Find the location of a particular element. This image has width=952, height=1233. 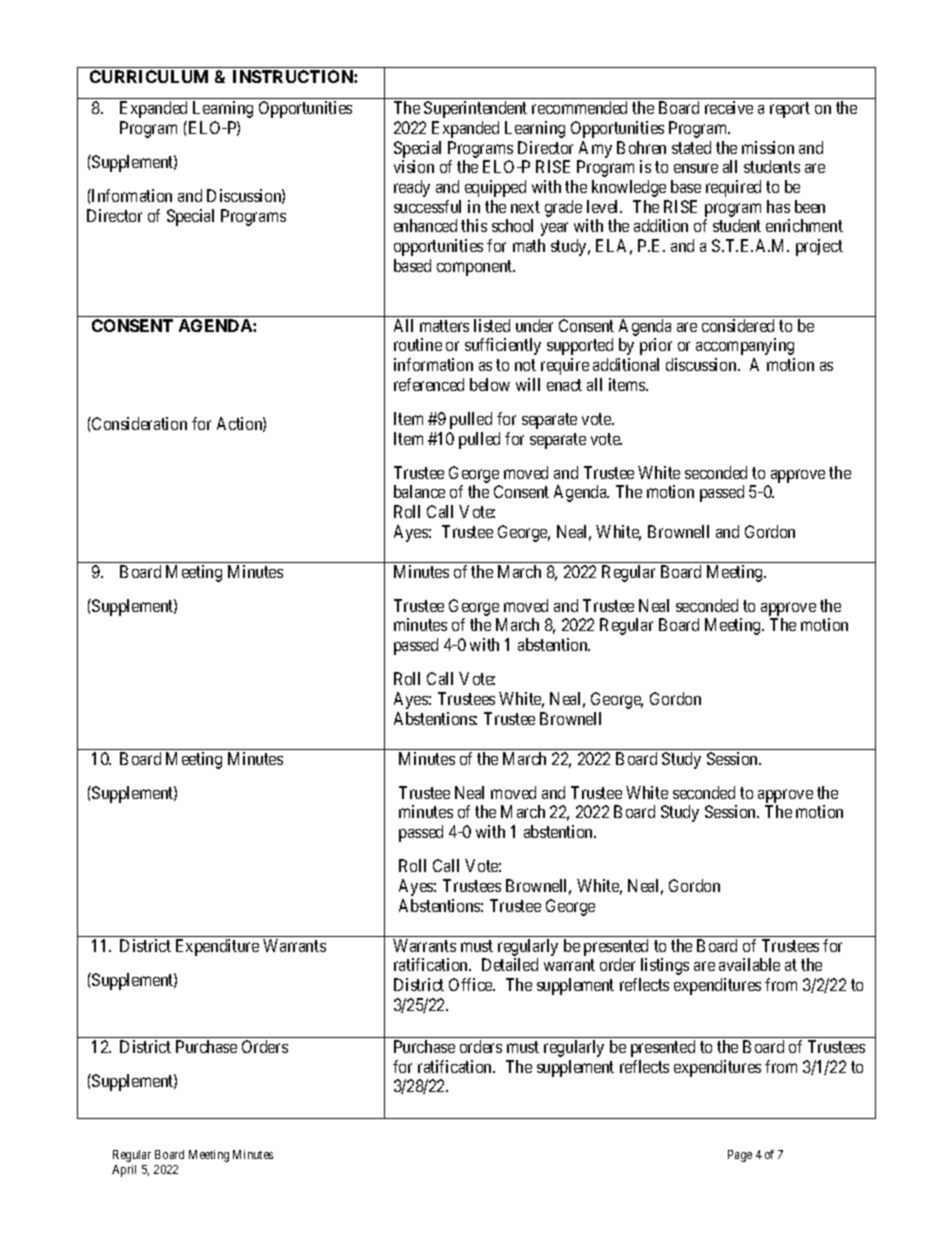

Office is located at coordinates (472, 984).
